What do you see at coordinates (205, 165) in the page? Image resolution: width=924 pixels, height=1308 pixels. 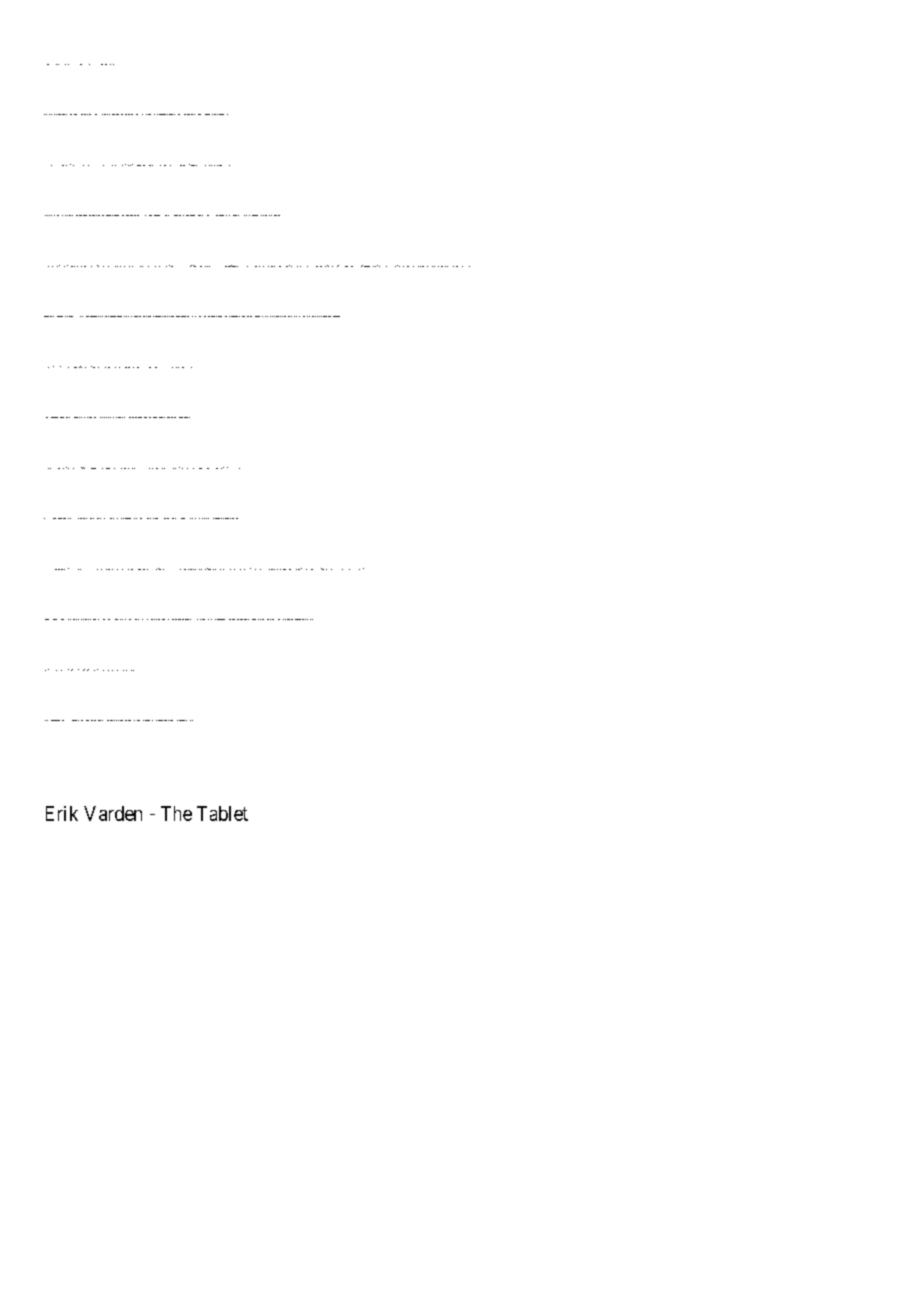 I see `encounters` at bounding box center [205, 165].
